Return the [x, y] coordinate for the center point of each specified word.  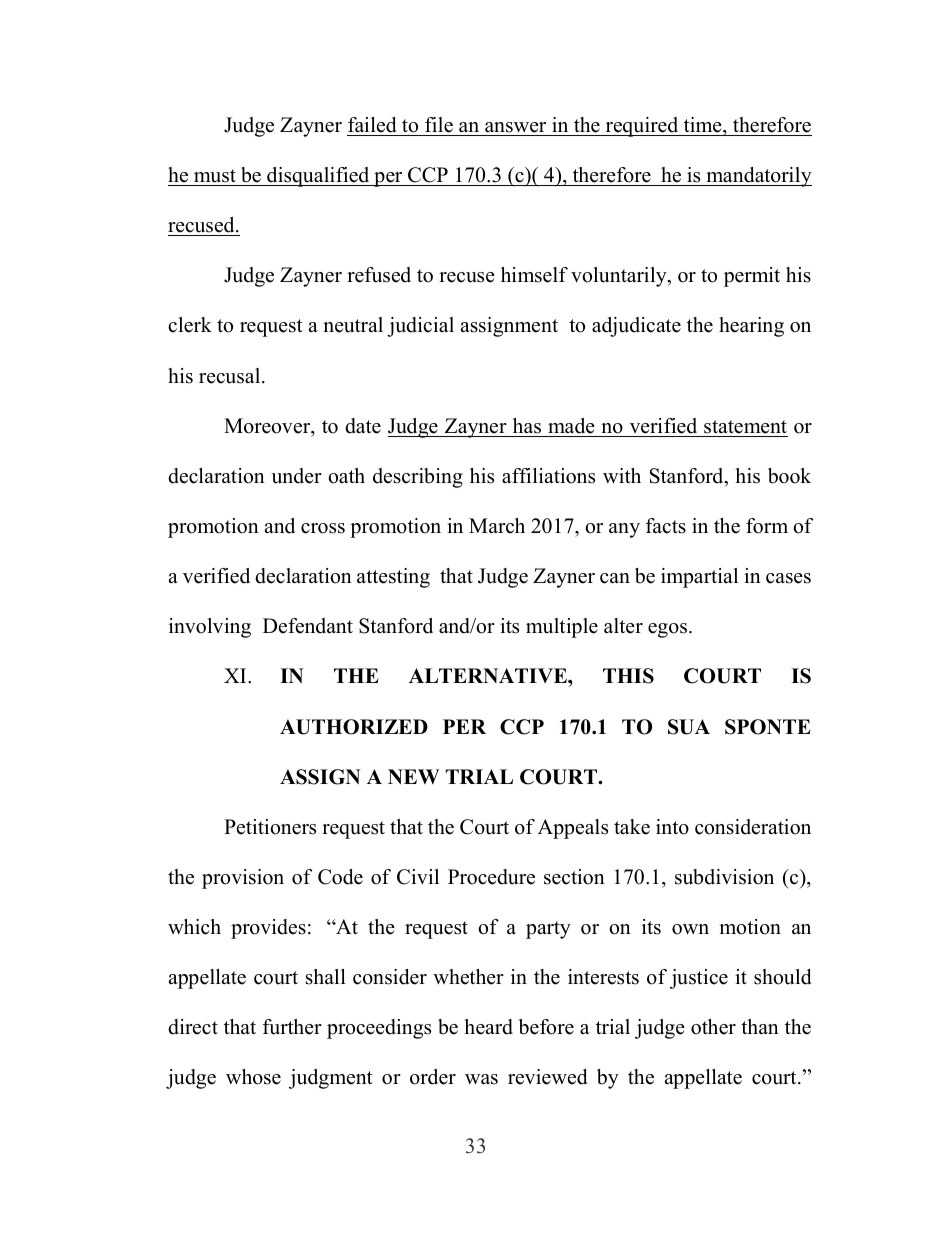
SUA [689, 727]
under [296, 476]
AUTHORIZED [354, 727]
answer [515, 127]
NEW [413, 776]
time [704, 125]
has [527, 426]
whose [253, 1077]
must [215, 176]
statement [745, 427]
